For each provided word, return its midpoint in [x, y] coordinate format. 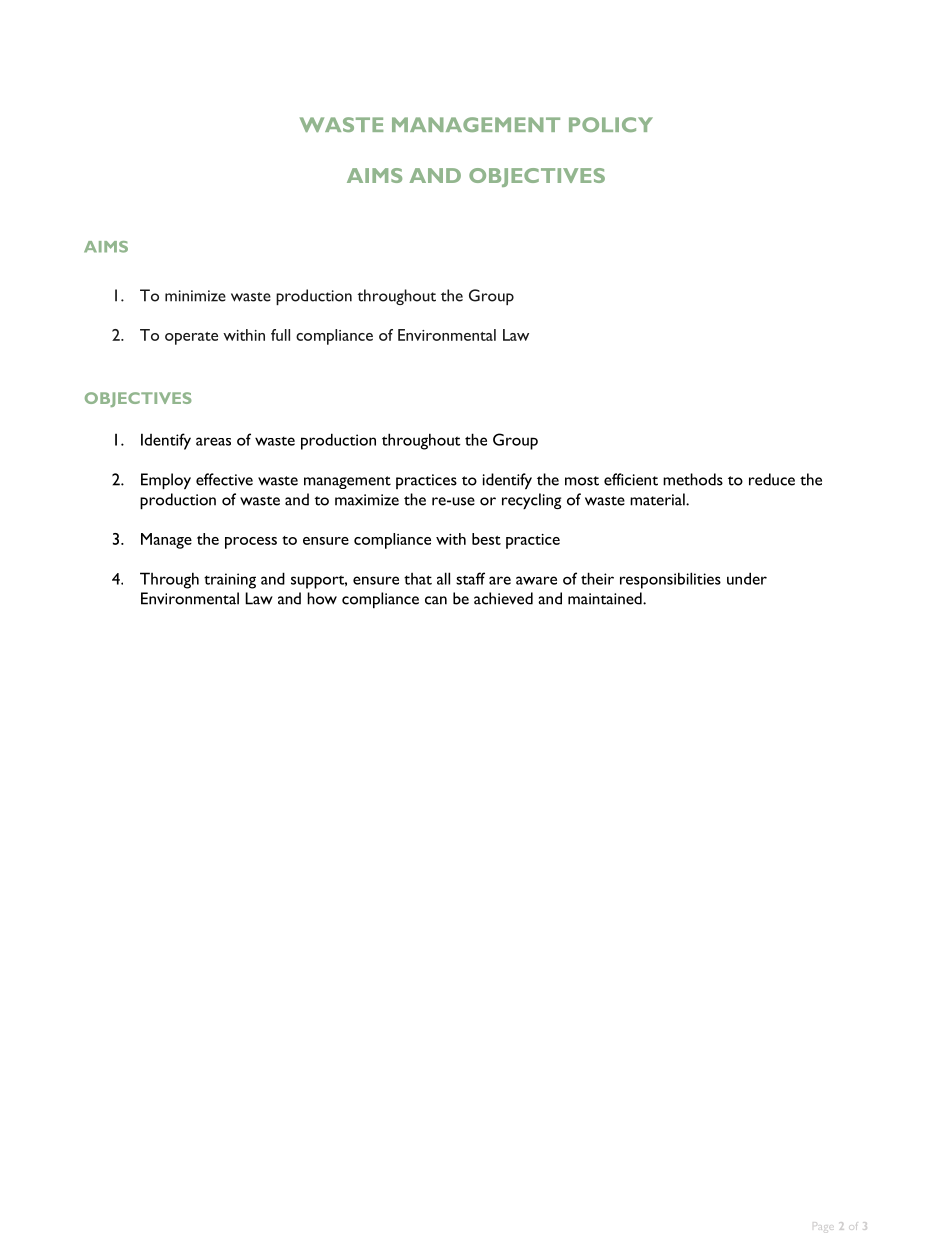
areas [213, 441]
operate [191, 338]
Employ [166, 481]
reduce [772, 479]
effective [224, 479]
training [230, 581]
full [280, 335]
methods [693, 479]
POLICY [611, 124]
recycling [531, 501]
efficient [631, 479]
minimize [195, 296]
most [582, 481]
